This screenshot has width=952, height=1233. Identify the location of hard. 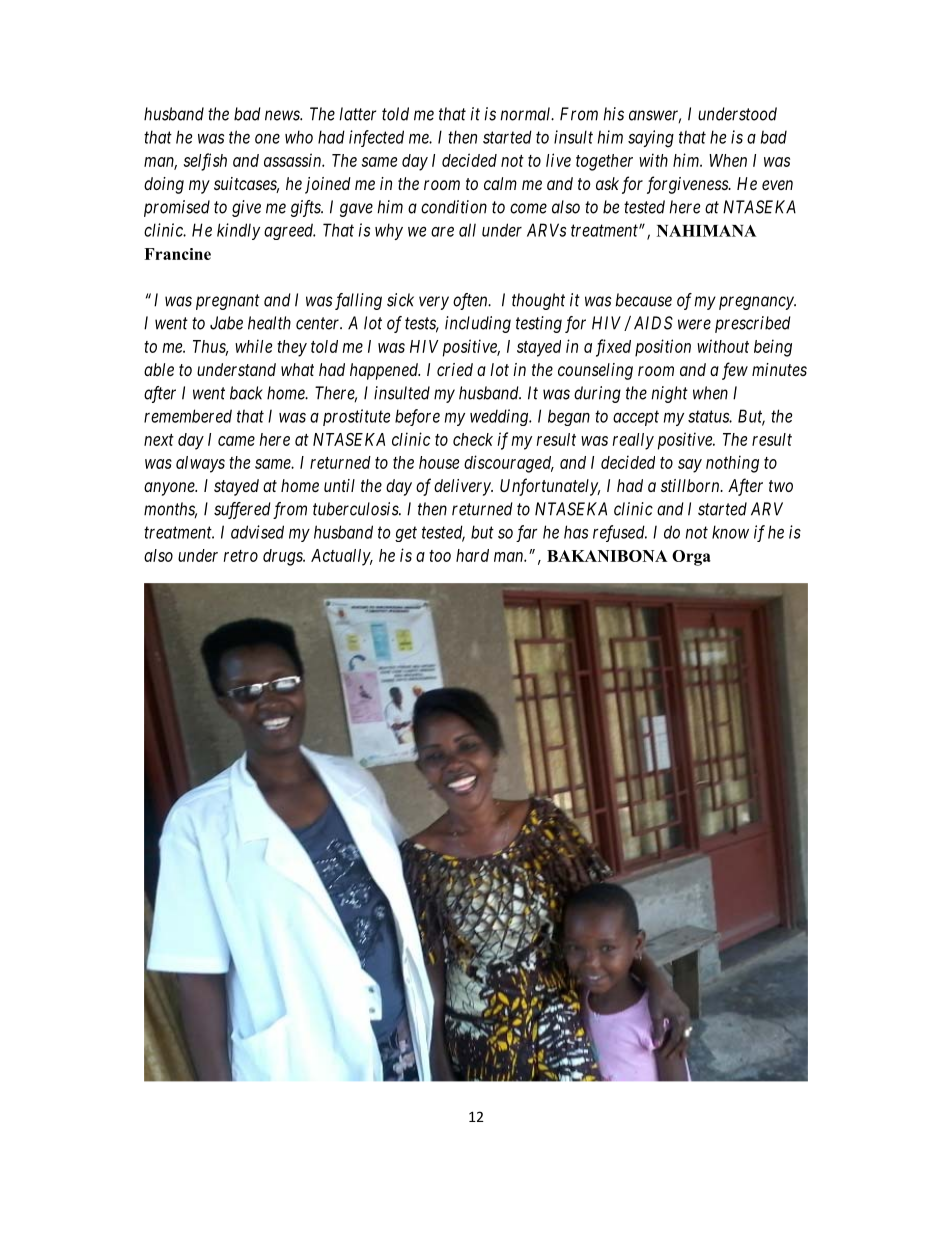
(472, 555).
